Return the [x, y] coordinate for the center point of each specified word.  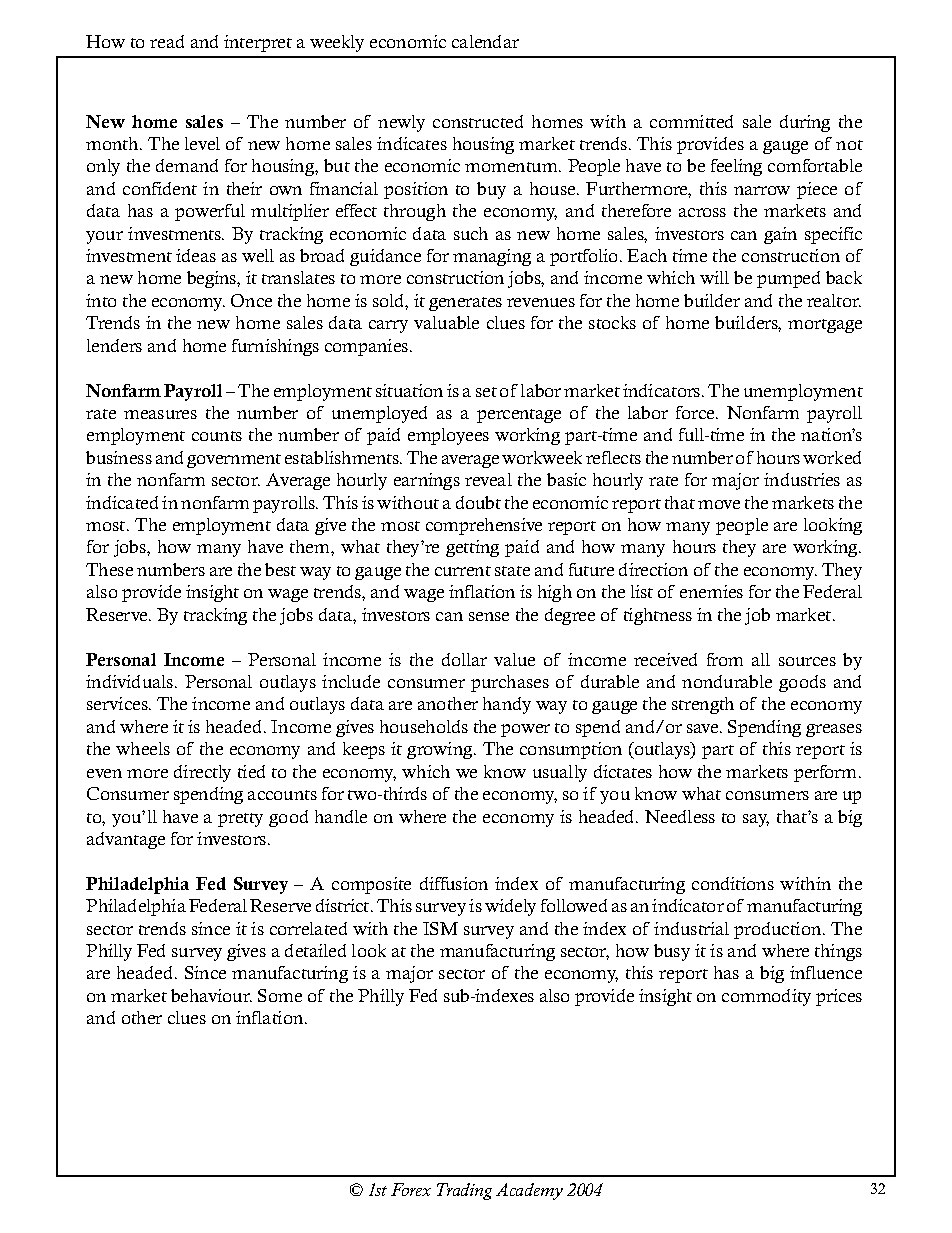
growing [441, 750]
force [696, 412]
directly [202, 773]
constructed [478, 121]
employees [448, 436]
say [756, 820]
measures [160, 414]
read [167, 41]
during [805, 123]
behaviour [211, 995]
